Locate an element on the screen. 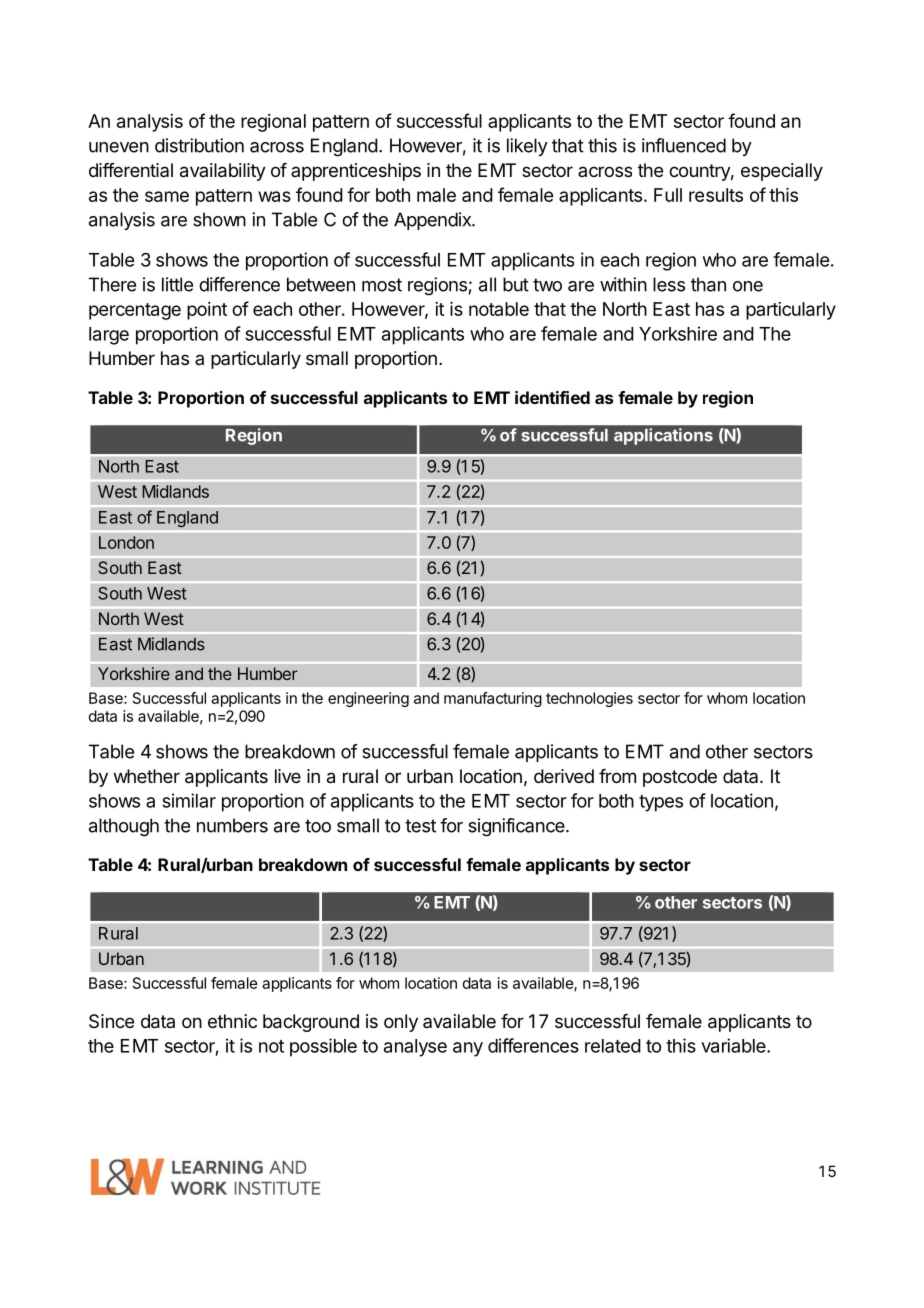 The width and height of the screenshot is (924, 1308). London is located at coordinates (126, 542).
